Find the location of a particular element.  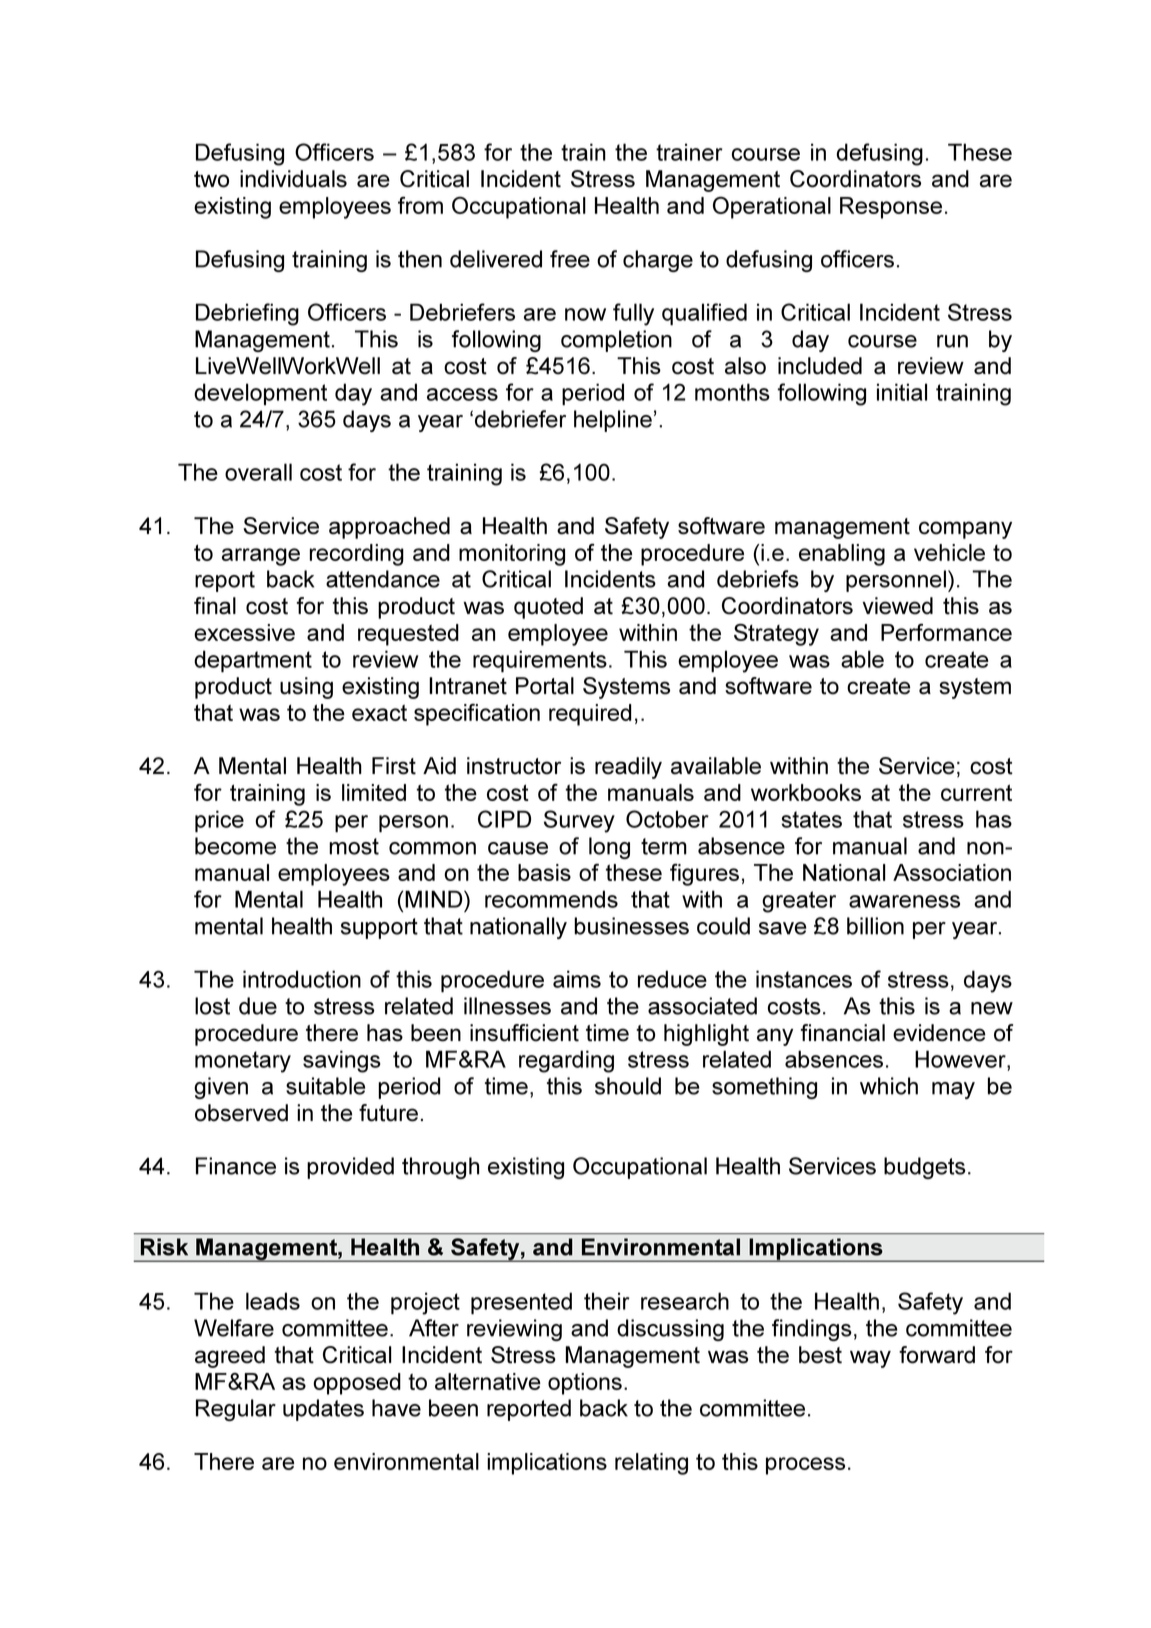

Response is located at coordinates (891, 208).
